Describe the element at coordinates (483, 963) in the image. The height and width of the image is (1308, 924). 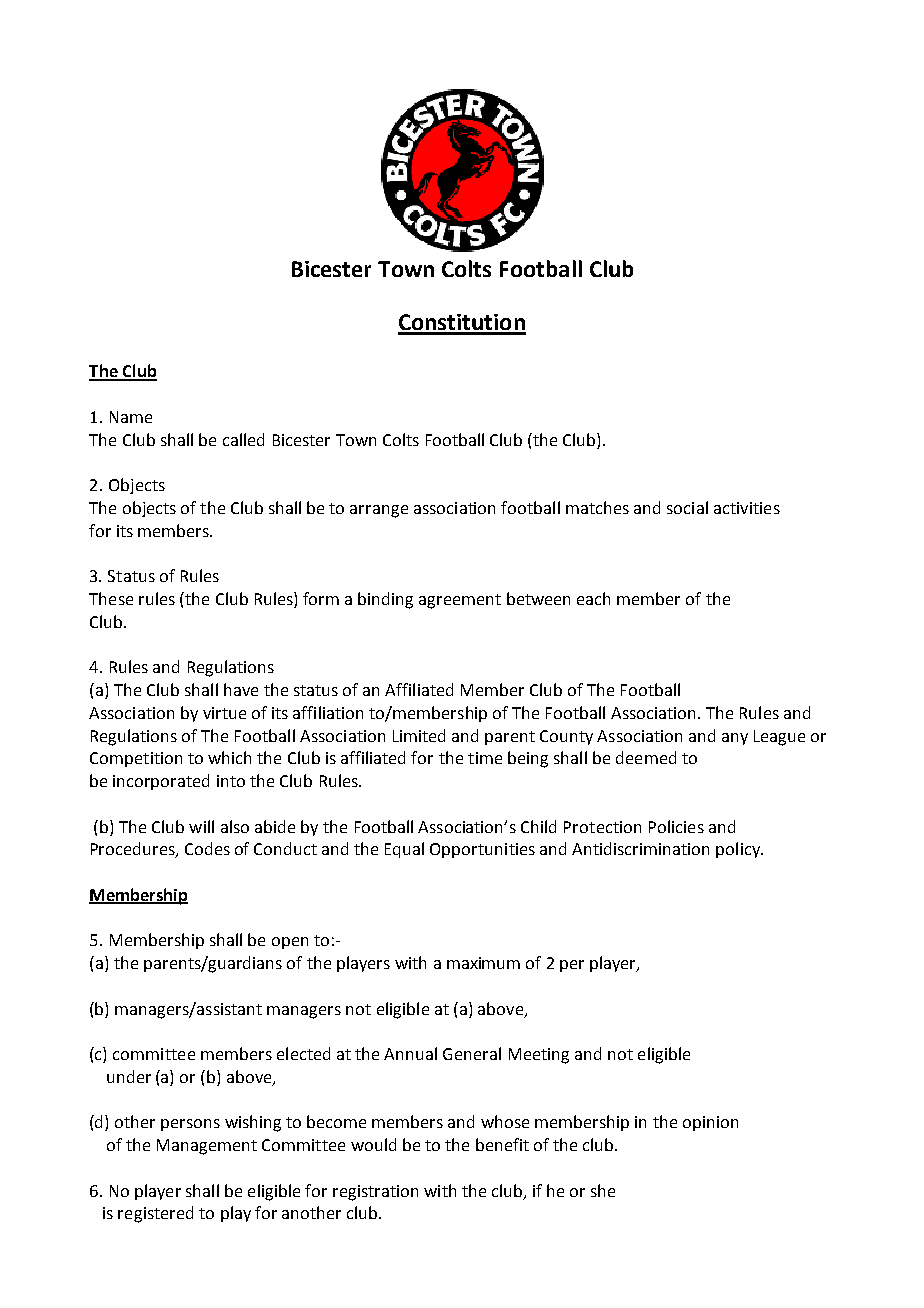
I see `maximum` at that location.
